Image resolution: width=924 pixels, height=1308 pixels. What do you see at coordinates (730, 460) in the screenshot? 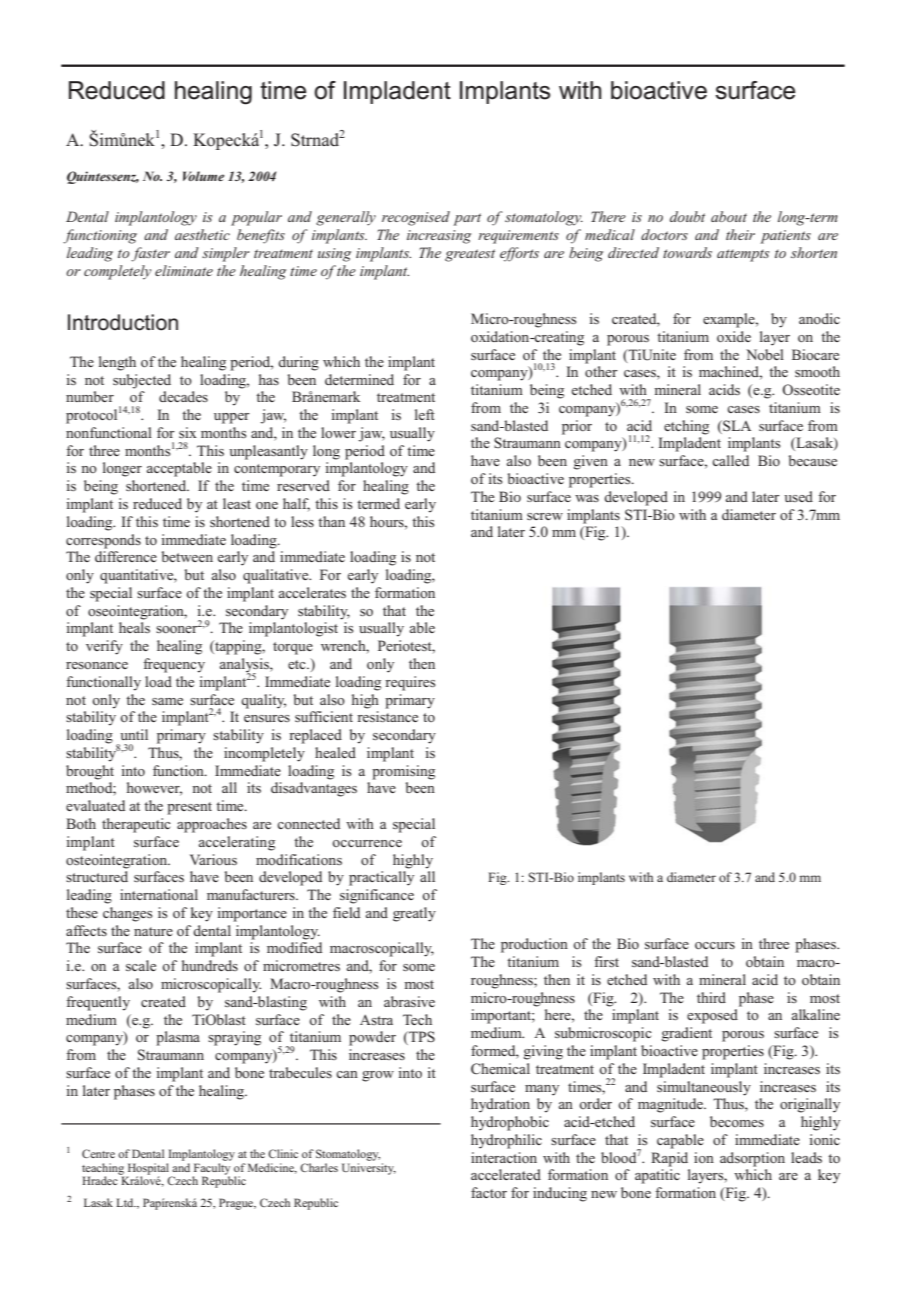
I see `called` at bounding box center [730, 460].
